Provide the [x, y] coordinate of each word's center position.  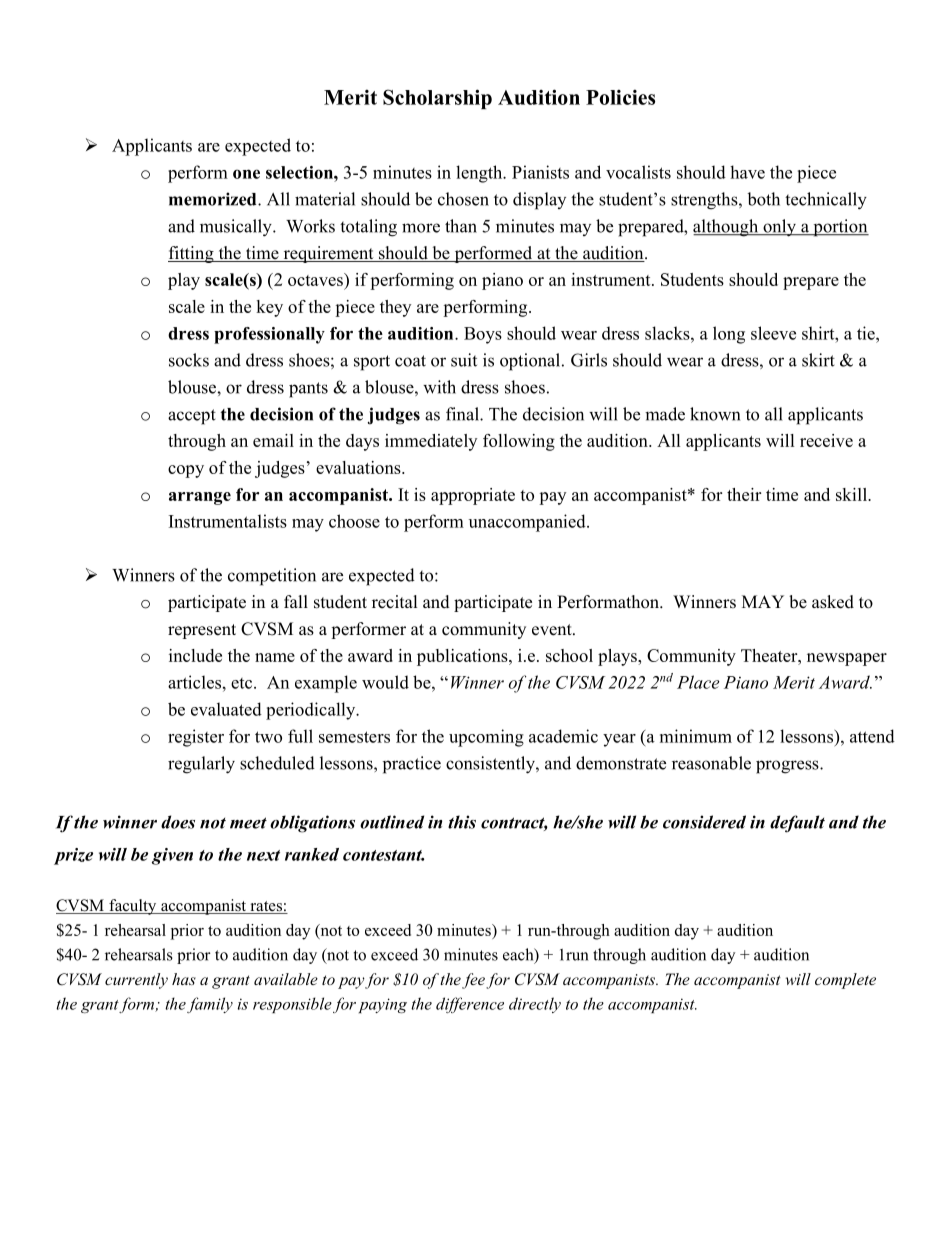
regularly [201, 765]
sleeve [773, 333]
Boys [483, 335]
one [246, 174]
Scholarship [437, 99]
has [184, 979]
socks [189, 360]
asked [833, 602]
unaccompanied [528, 523]
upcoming [486, 738]
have [747, 172]
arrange [200, 498]
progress [788, 767]
